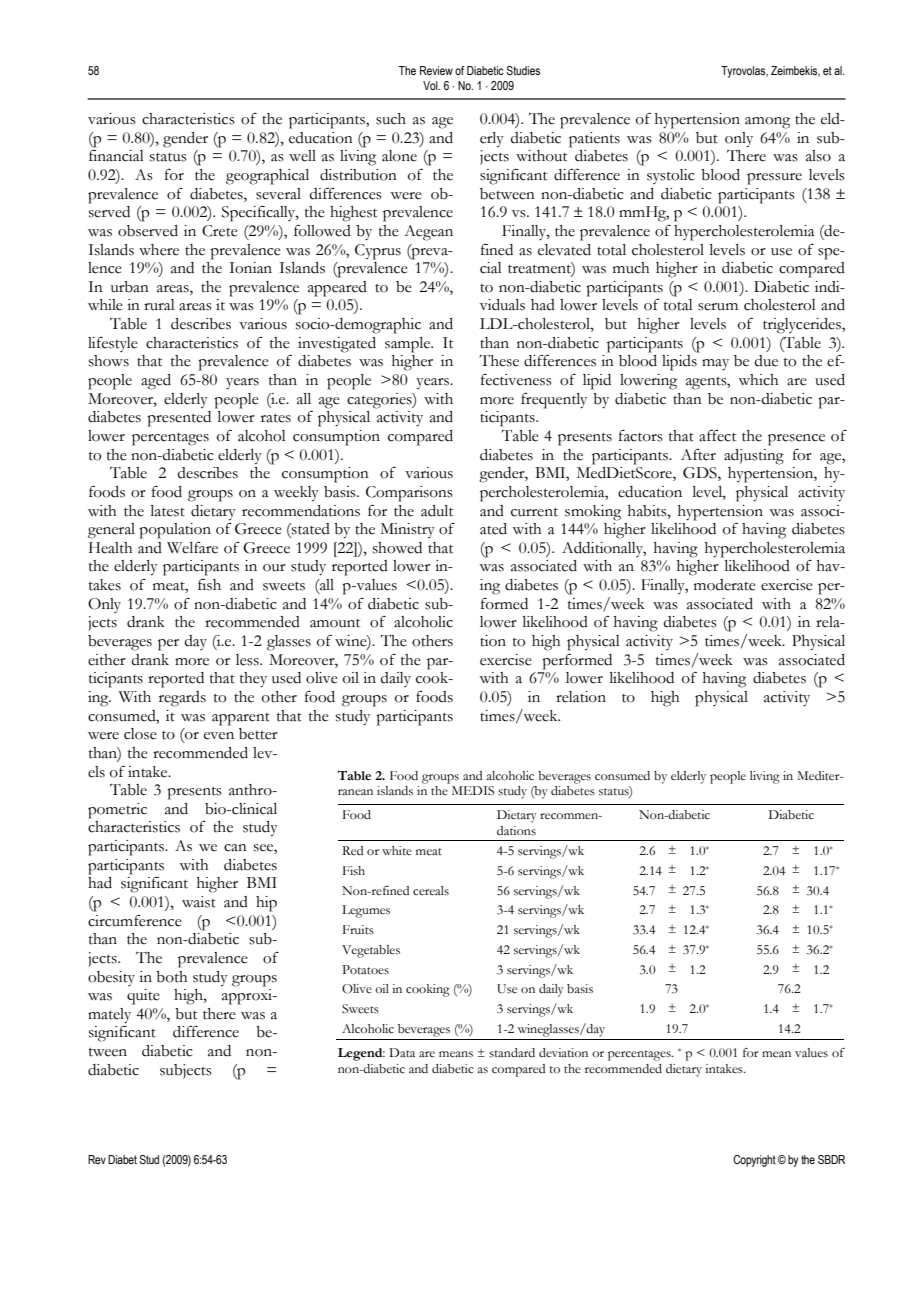 This screenshot has width=924, height=1308. What do you see at coordinates (767, 123) in the screenshot?
I see `among` at bounding box center [767, 123].
